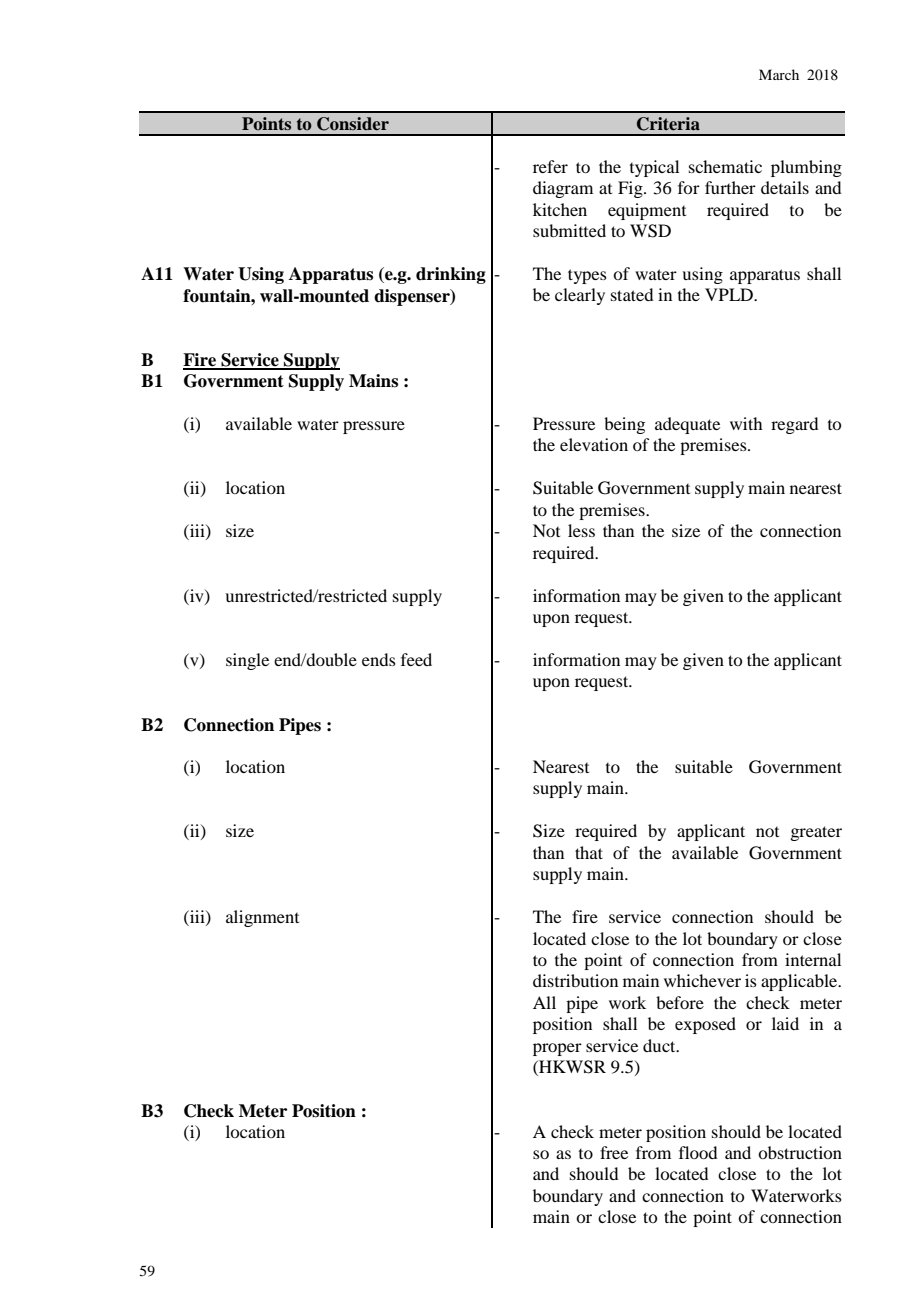 The image size is (924, 1308). Describe the element at coordinates (262, 918) in the image. I see `alignment` at that location.
